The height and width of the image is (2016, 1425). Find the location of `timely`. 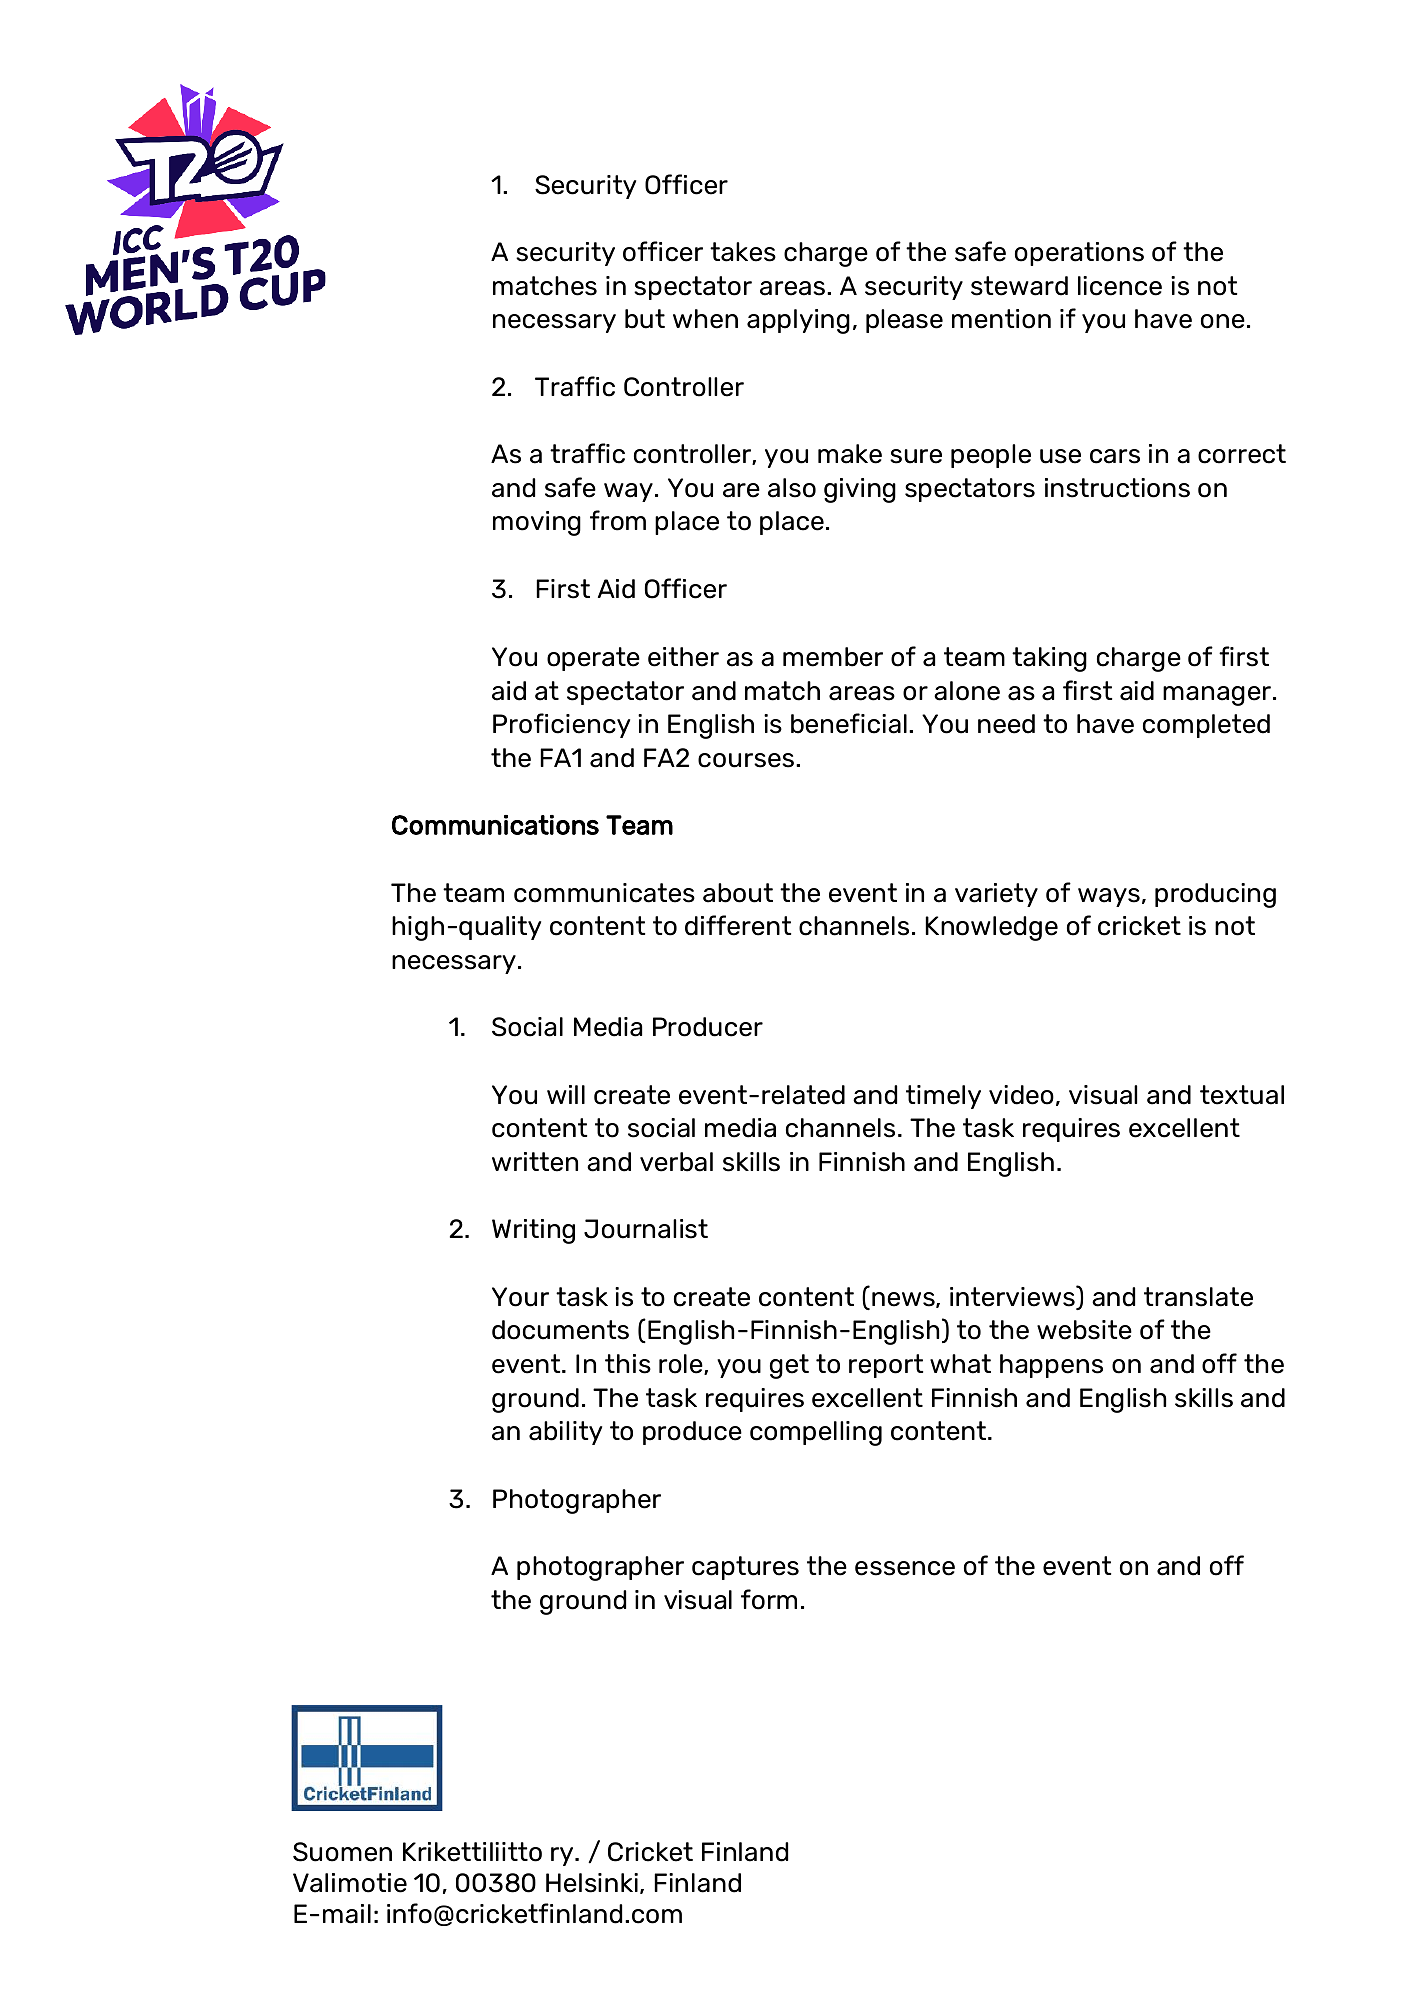

timely is located at coordinates (943, 1097).
